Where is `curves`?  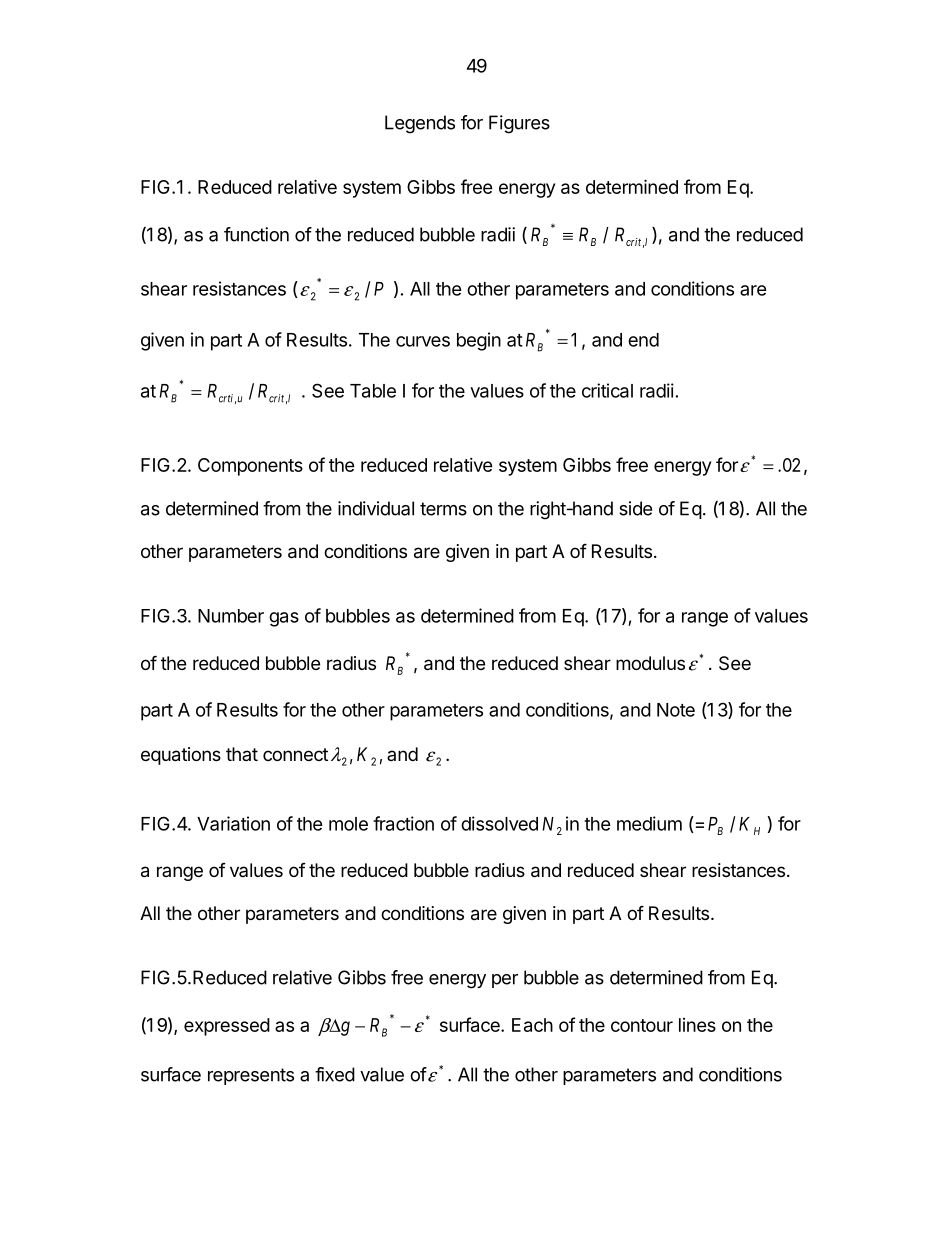
curves is located at coordinates (423, 341).
